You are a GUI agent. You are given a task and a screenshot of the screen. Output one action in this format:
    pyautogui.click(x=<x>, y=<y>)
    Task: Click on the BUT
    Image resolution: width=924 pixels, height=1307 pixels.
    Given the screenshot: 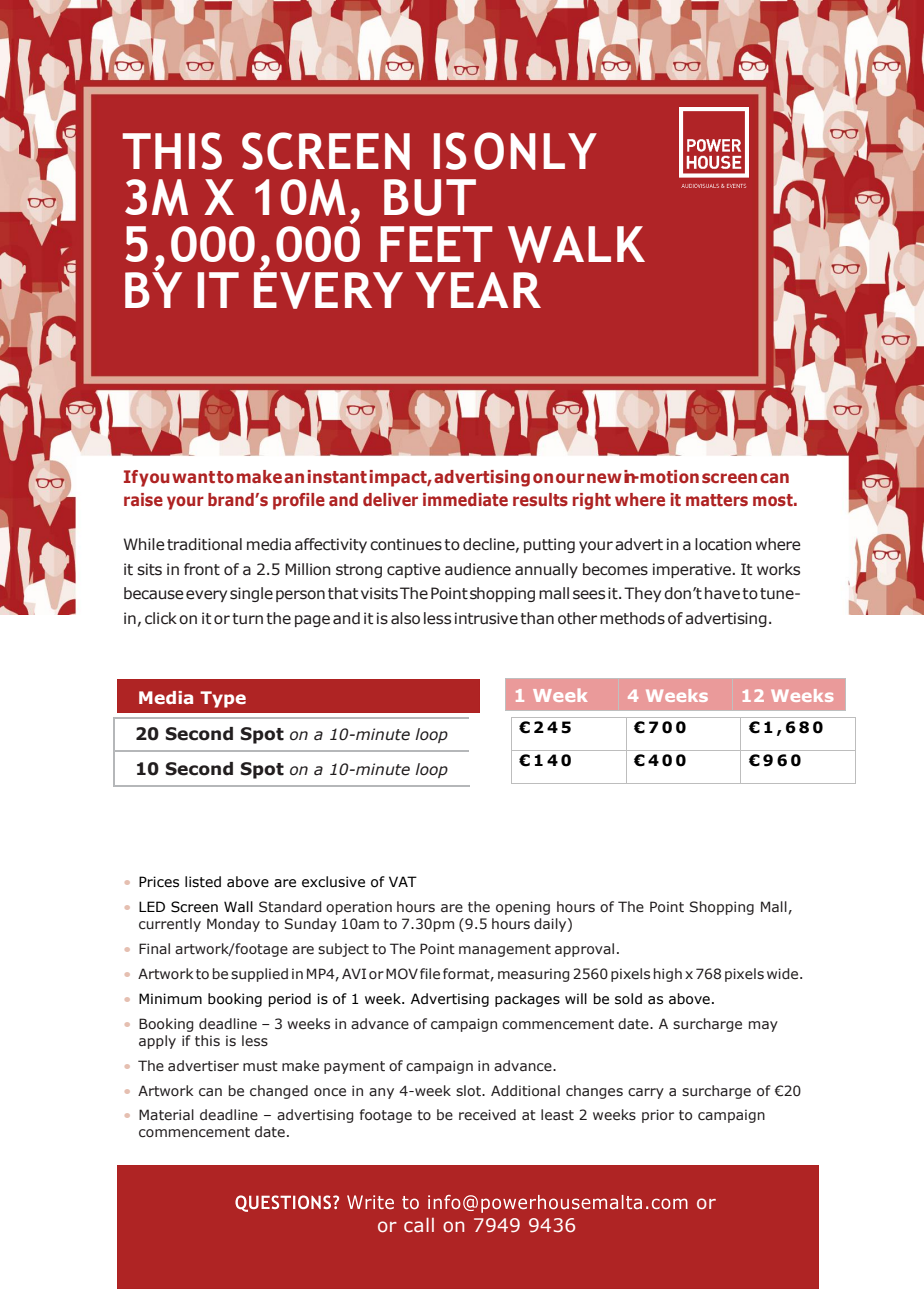 What is the action you would take?
    pyautogui.click(x=430, y=197)
